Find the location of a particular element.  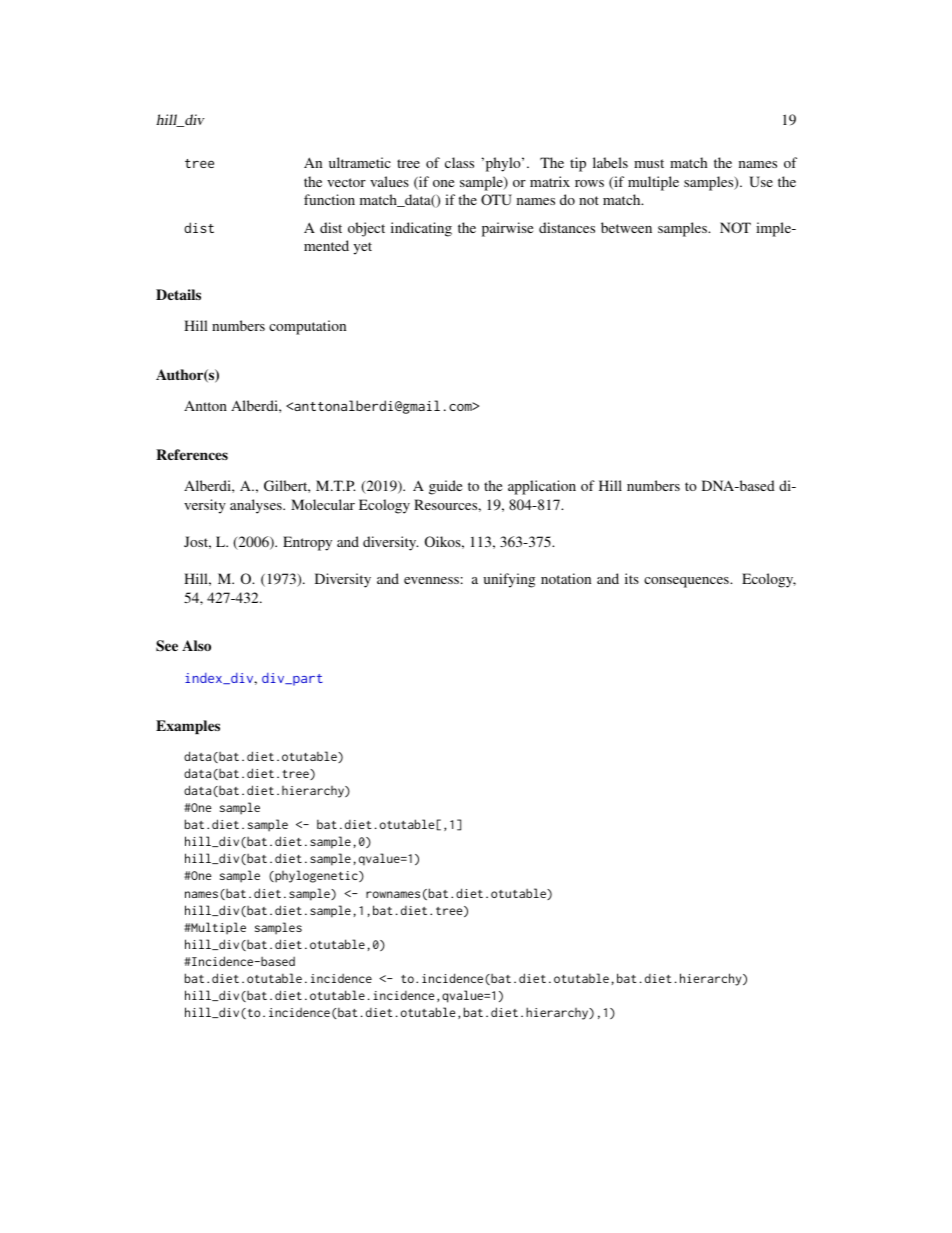

guide is located at coordinates (445, 487).
